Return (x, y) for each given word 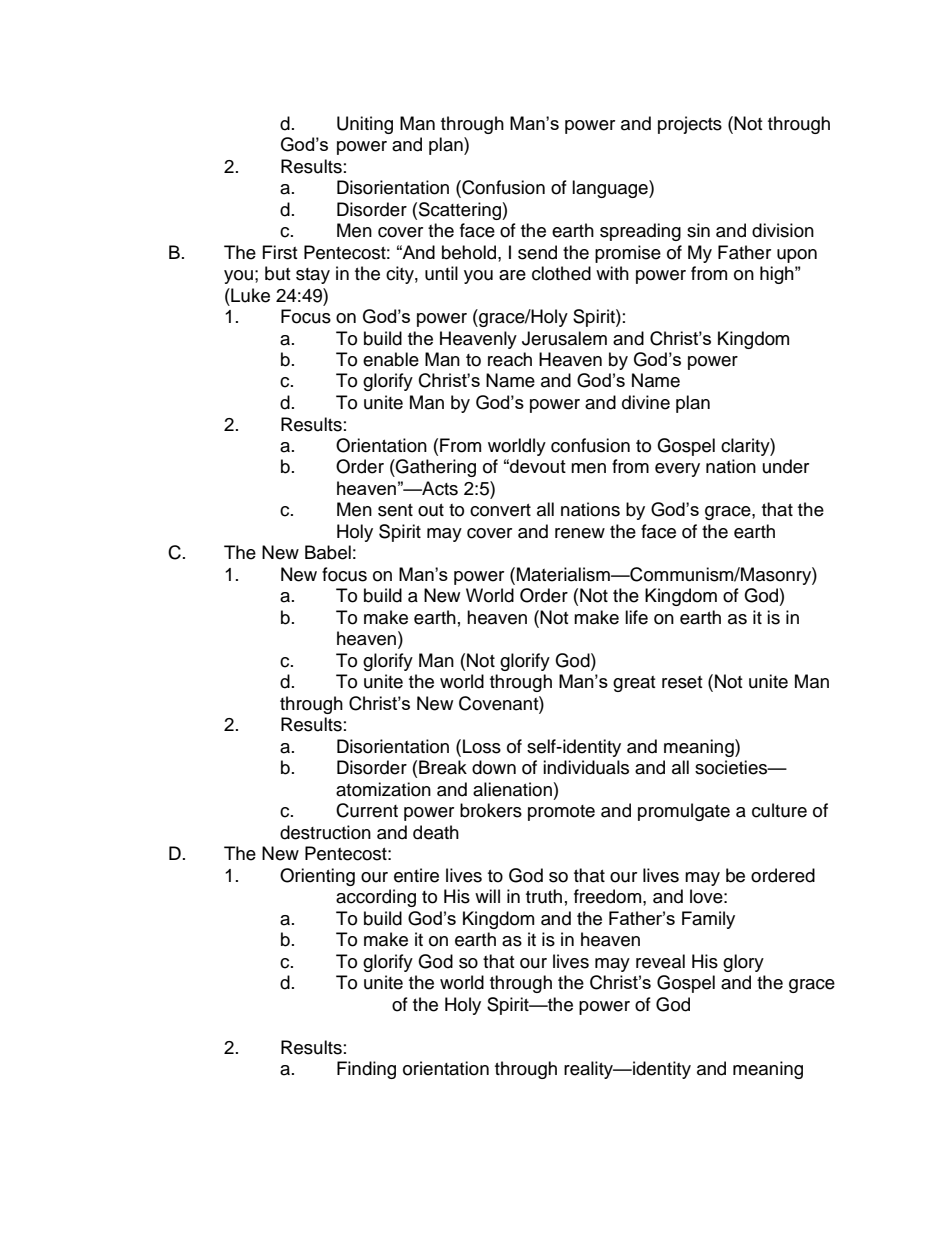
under (786, 466)
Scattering (461, 211)
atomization (383, 789)
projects (690, 125)
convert (500, 510)
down (494, 767)
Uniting (365, 125)
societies (732, 767)
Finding (366, 1070)
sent (395, 510)
